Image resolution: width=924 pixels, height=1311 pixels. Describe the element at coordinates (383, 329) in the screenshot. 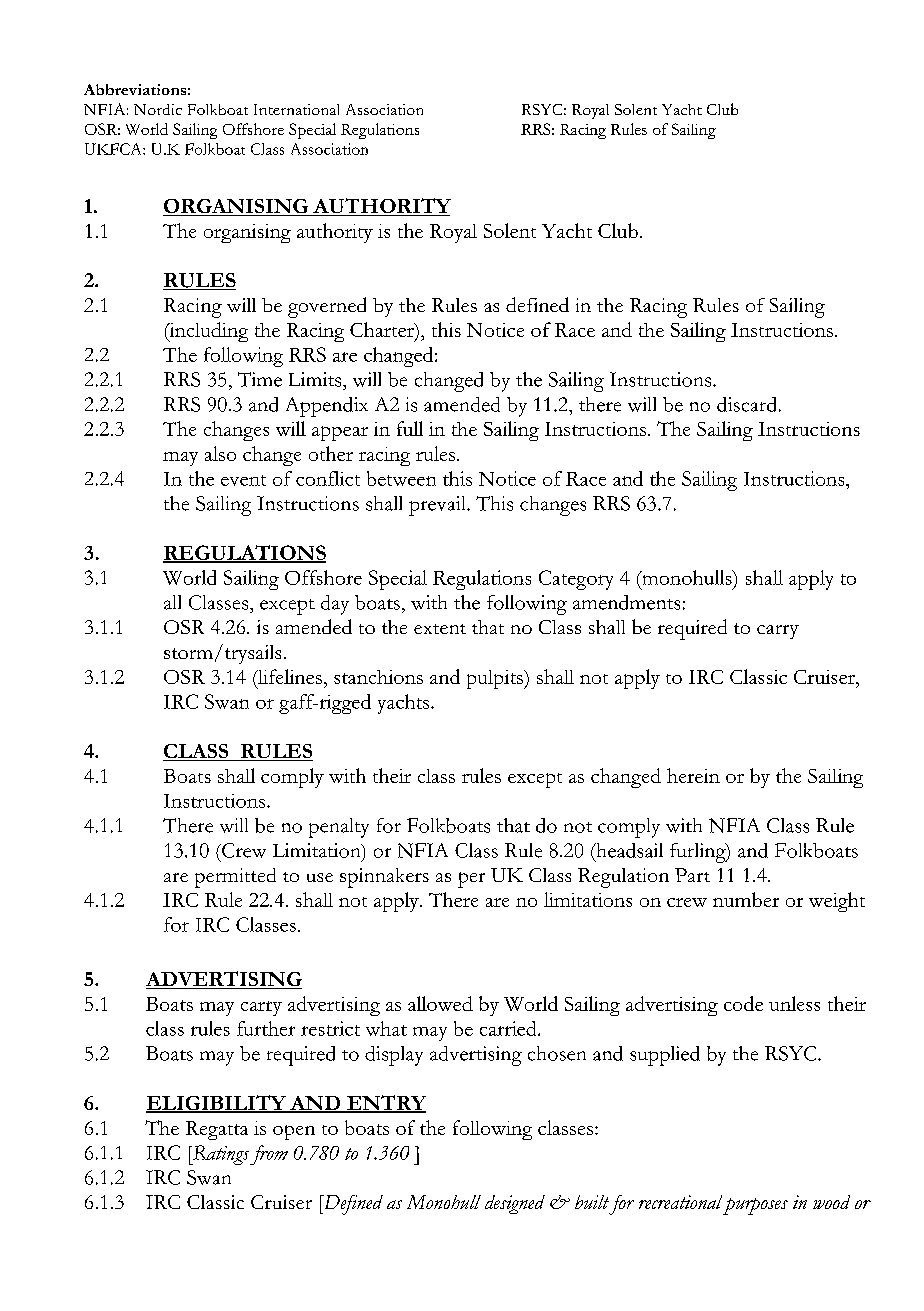

I see `Charter` at that location.
